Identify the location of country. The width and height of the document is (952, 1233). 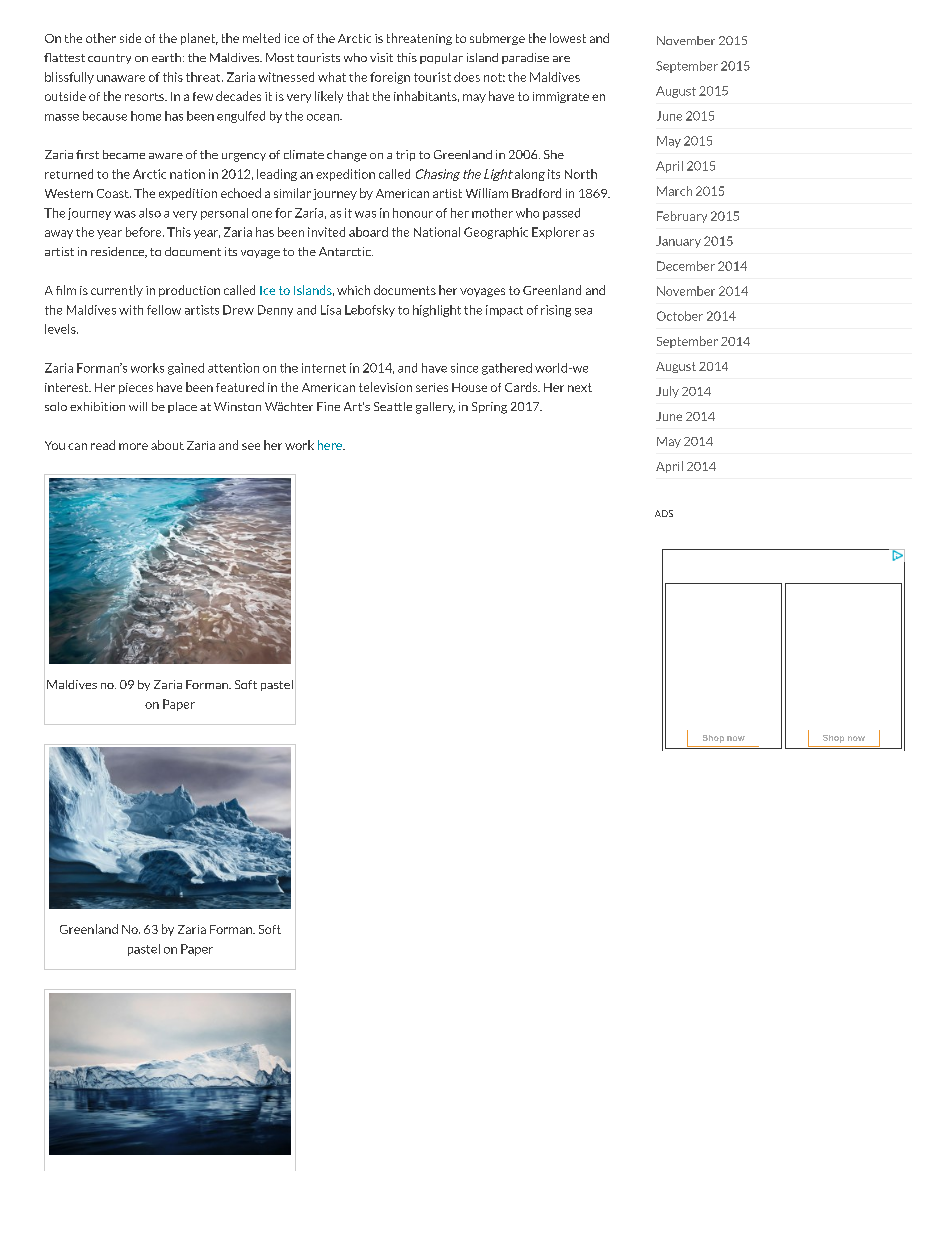
(109, 59).
